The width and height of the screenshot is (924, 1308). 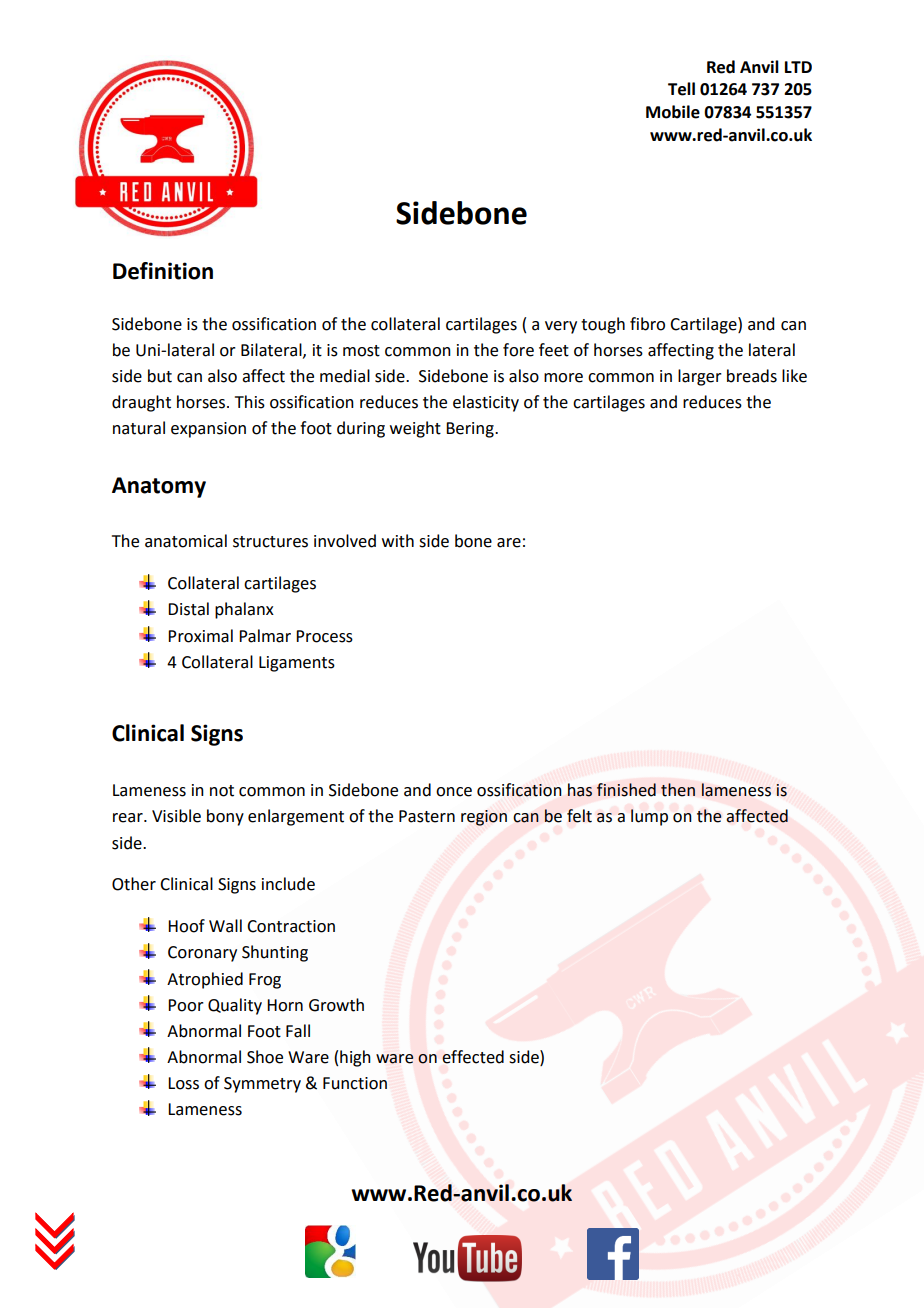 What do you see at coordinates (160, 376) in the screenshot?
I see `but` at bounding box center [160, 376].
